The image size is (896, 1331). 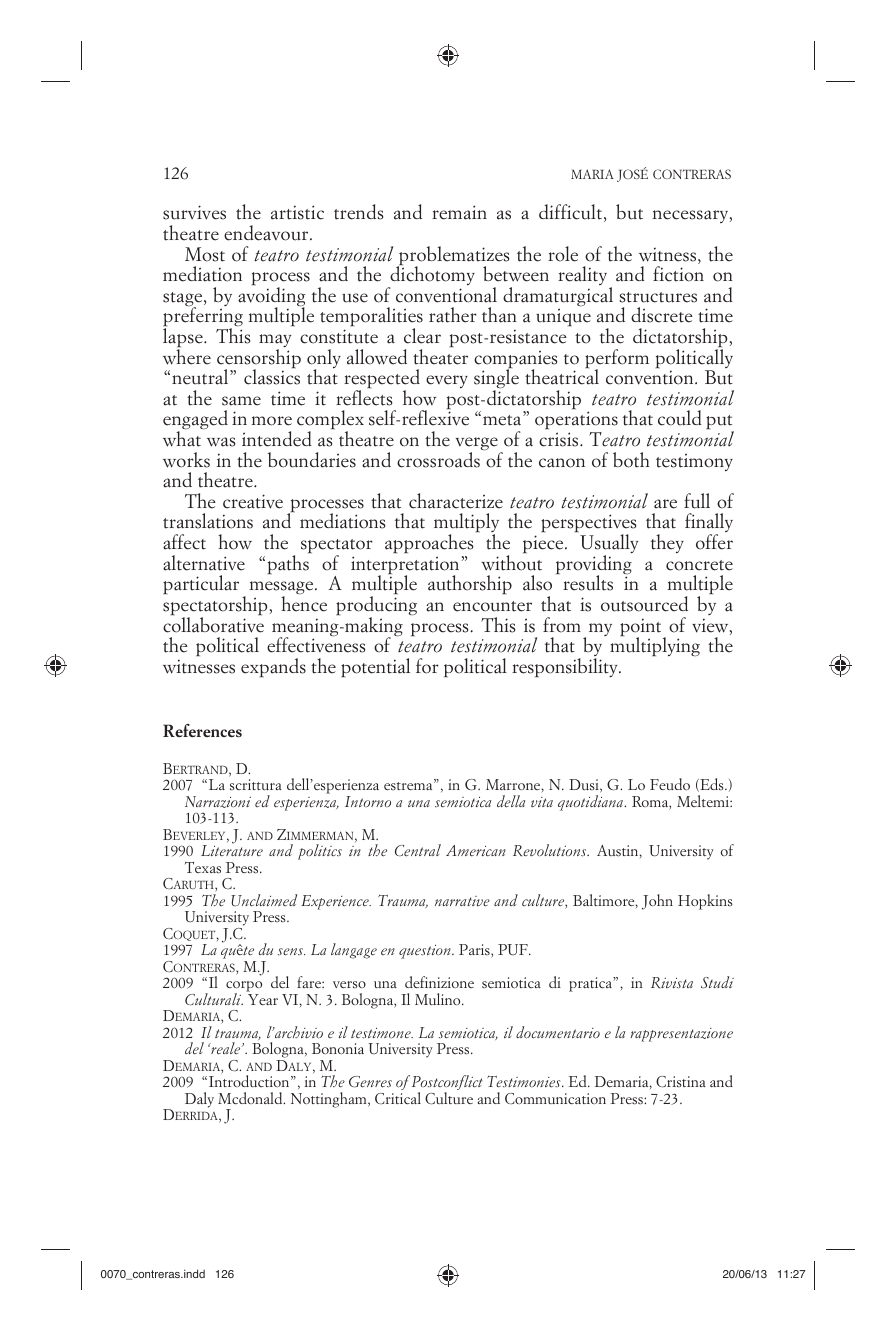 I want to click on Cristina, so click(x=681, y=1082).
